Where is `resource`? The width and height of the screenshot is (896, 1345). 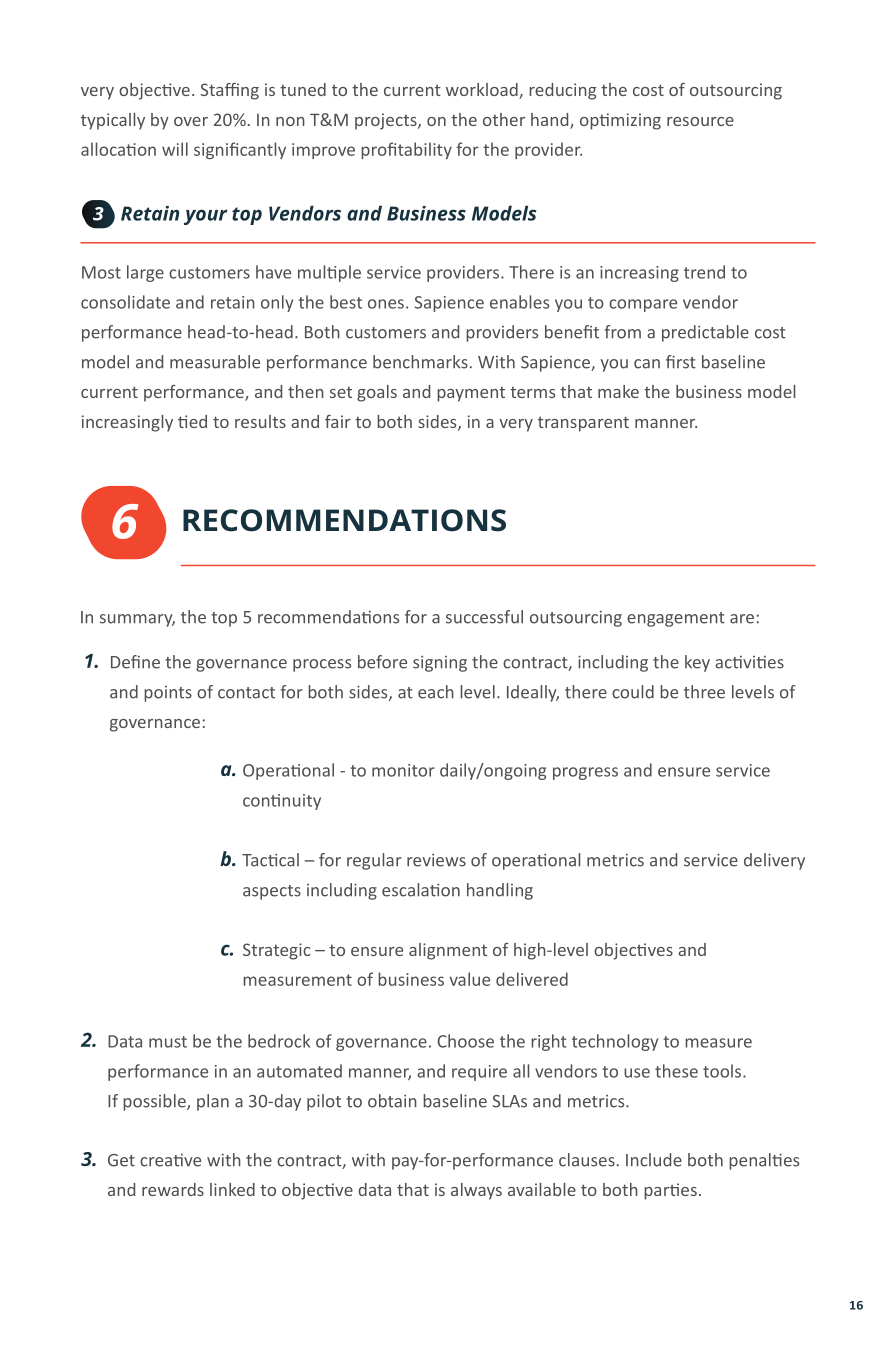 resource is located at coordinates (700, 121).
